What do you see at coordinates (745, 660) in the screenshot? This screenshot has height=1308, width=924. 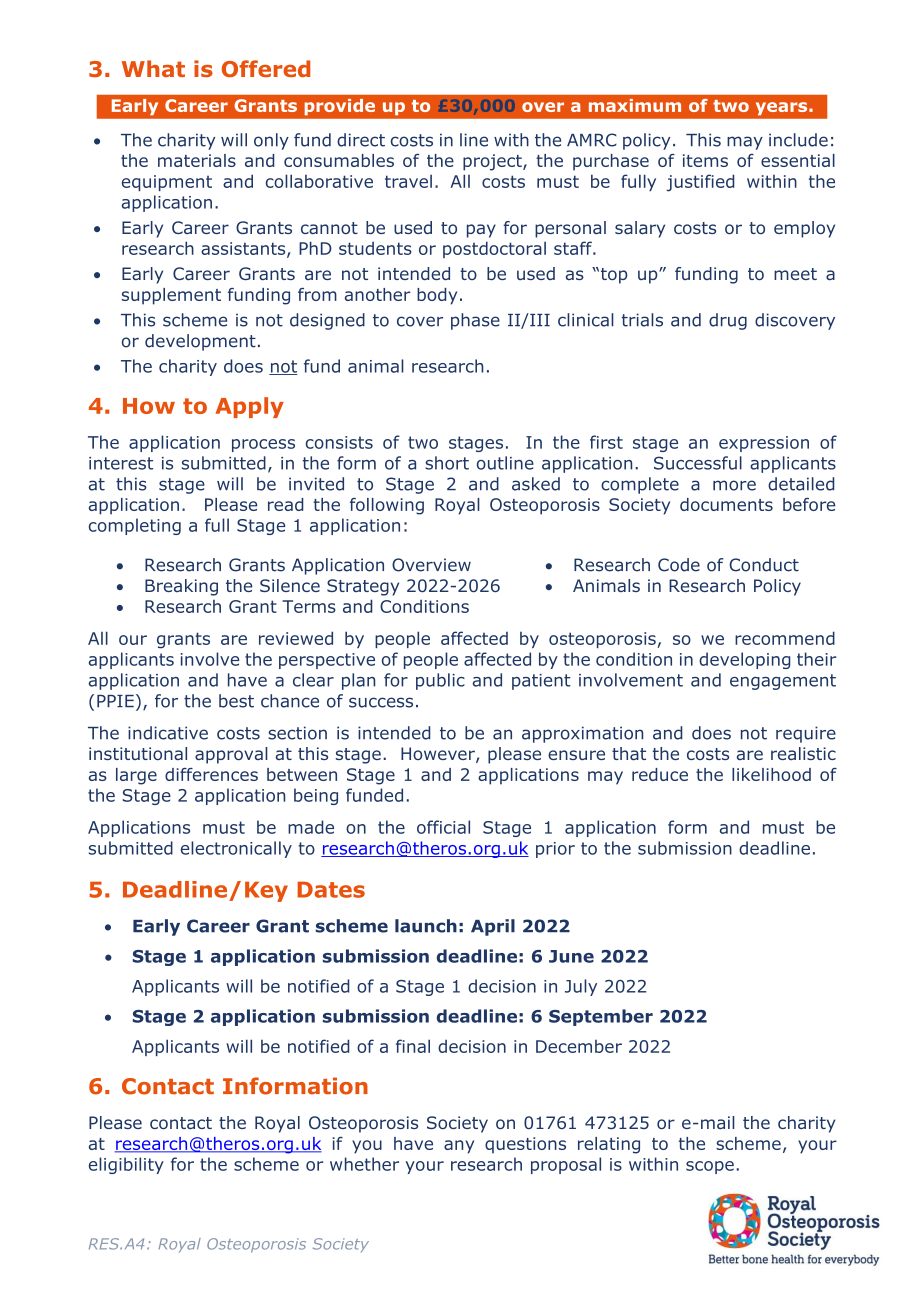 I see `developing` at bounding box center [745, 660].
